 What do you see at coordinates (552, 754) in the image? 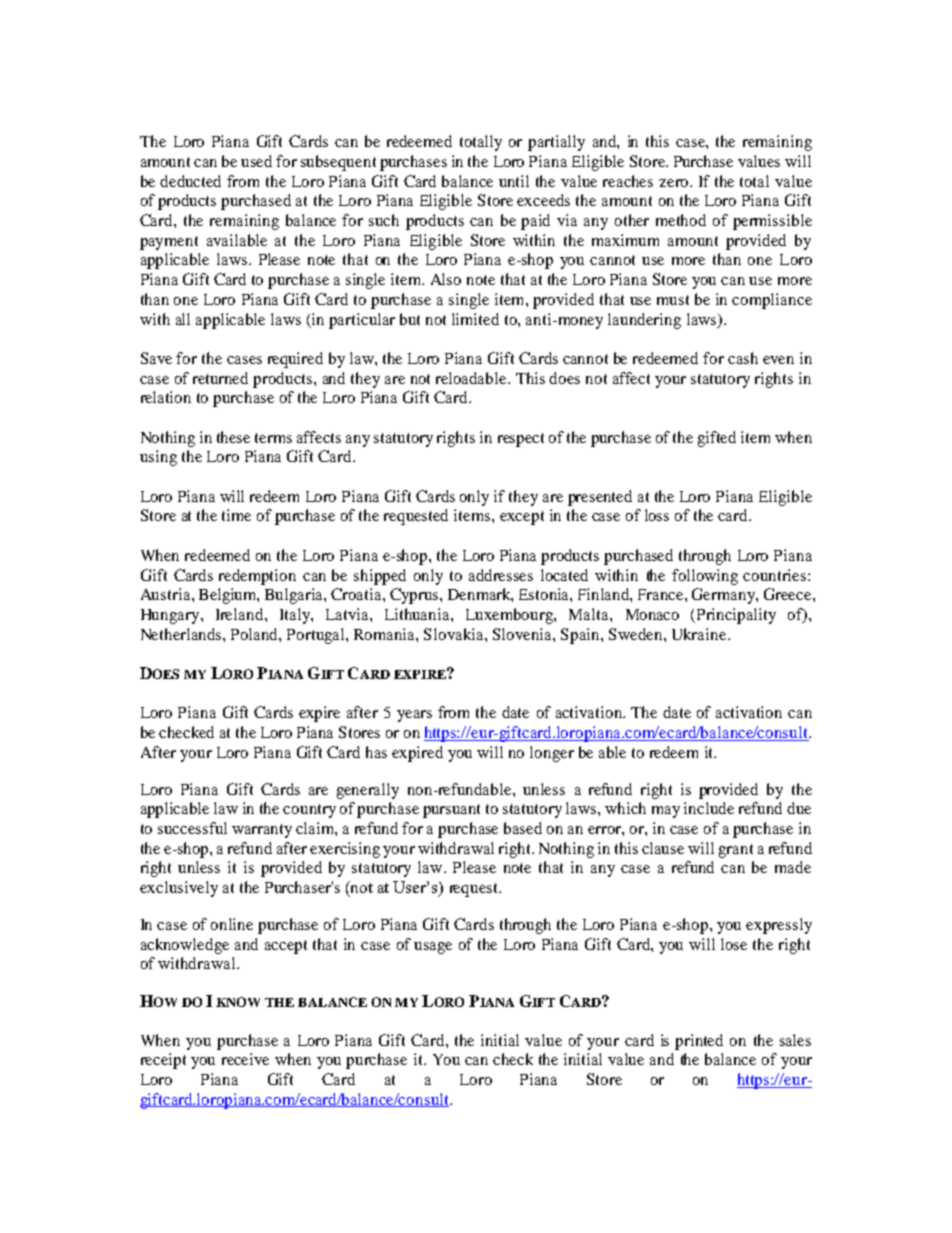
I see `longer` at bounding box center [552, 754].
